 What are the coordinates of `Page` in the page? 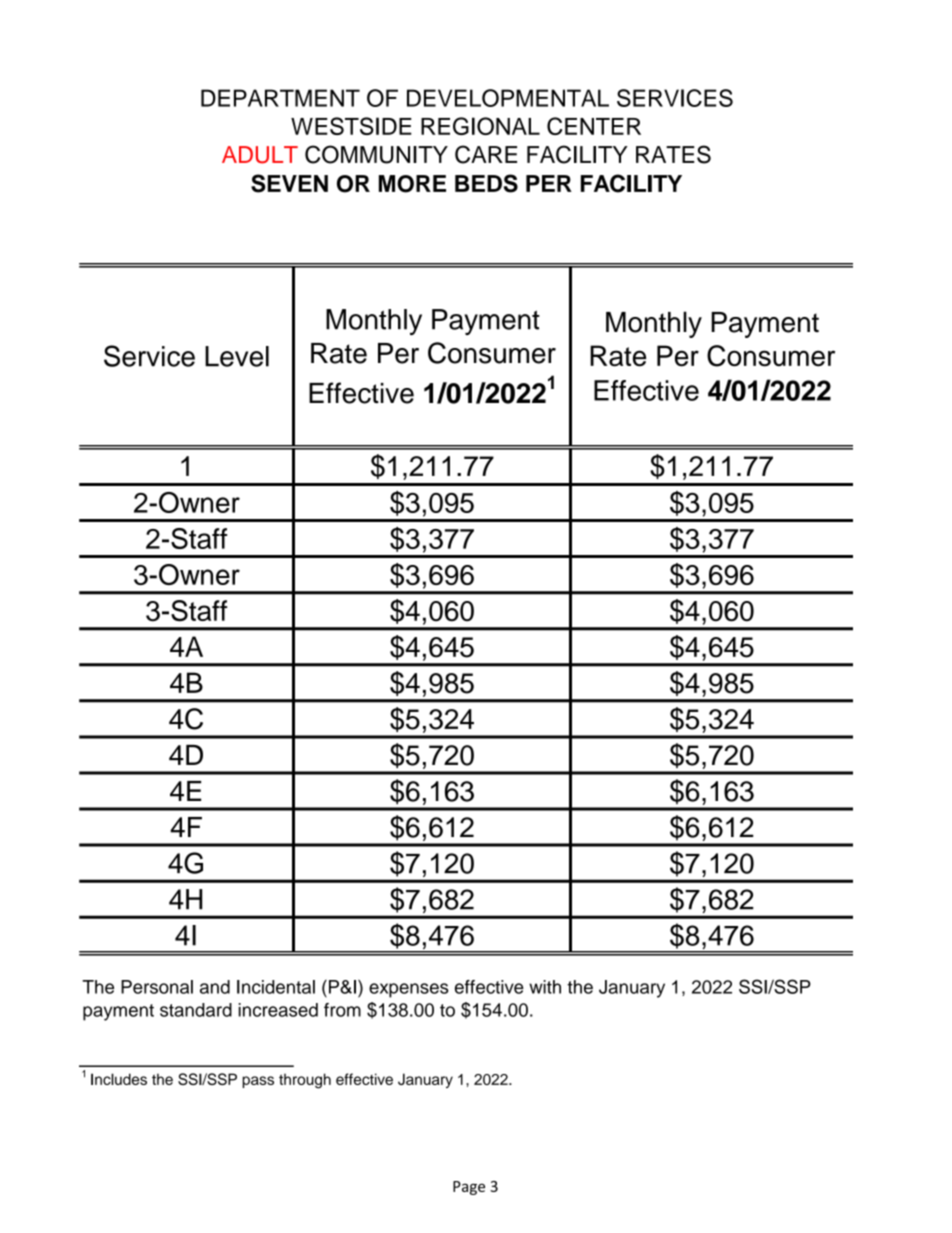 It's located at (469, 1188).
